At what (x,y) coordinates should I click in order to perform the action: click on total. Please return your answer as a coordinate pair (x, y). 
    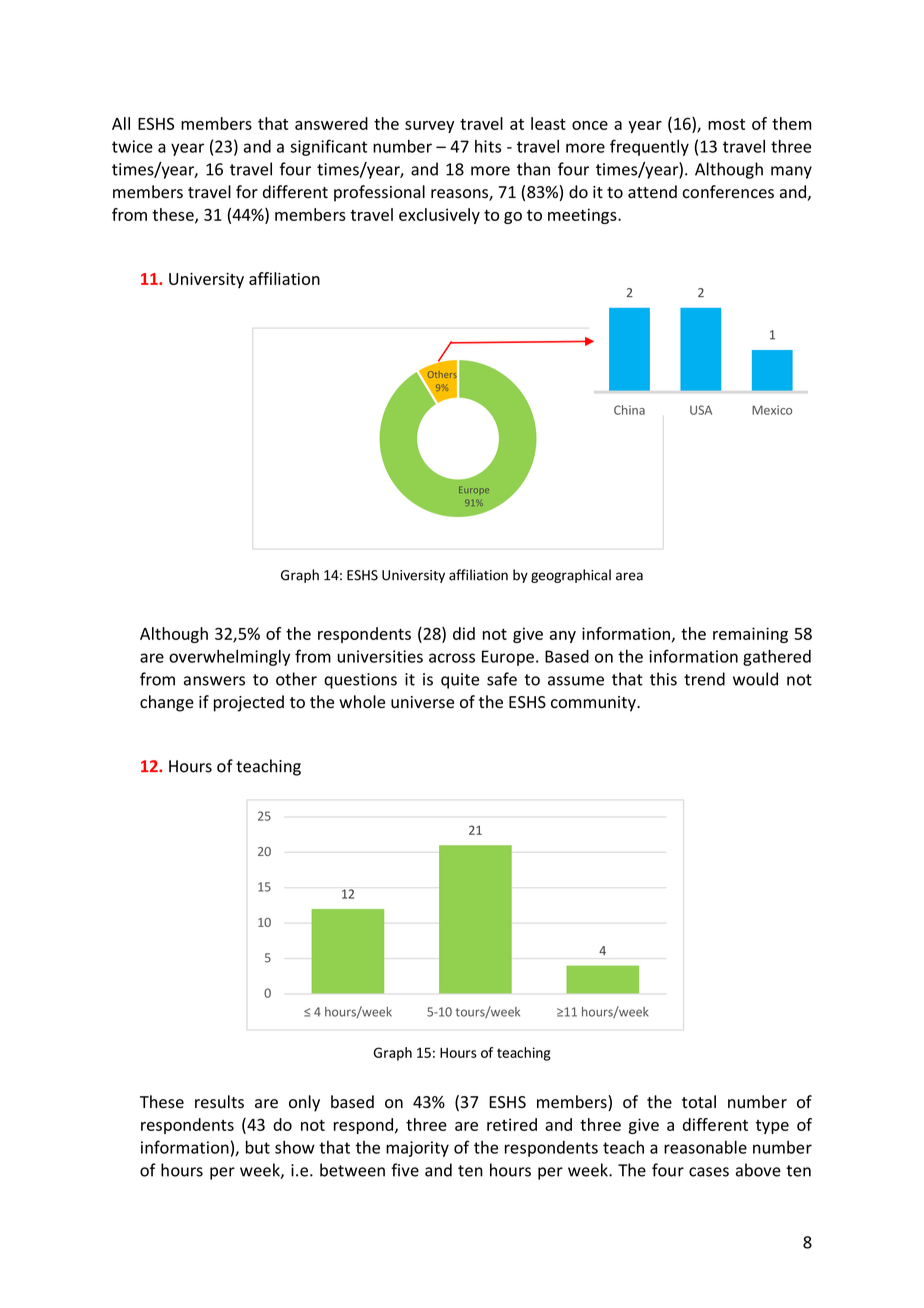
    Looking at the image, I should click on (699, 1102).
